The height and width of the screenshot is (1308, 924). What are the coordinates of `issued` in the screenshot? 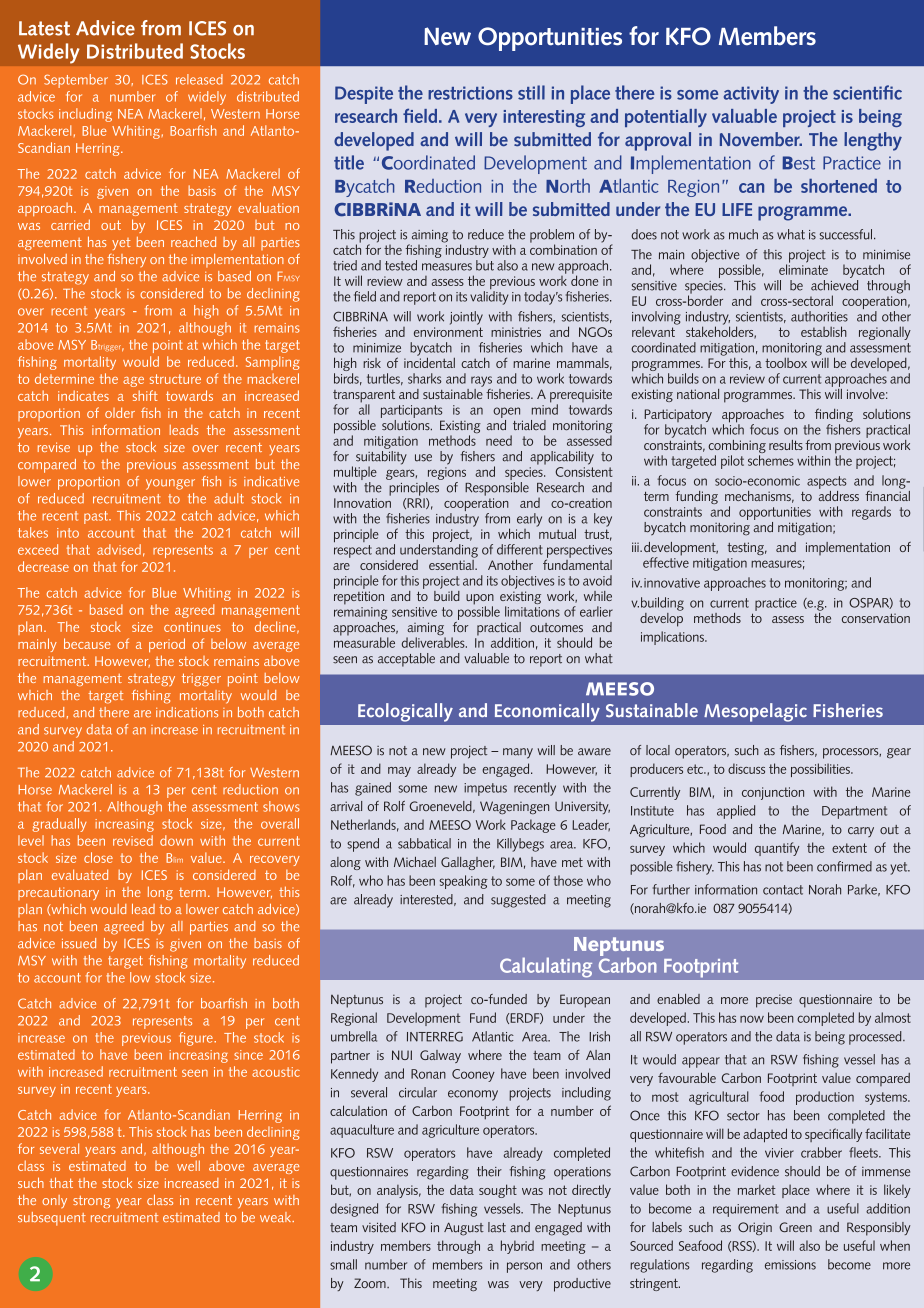 It's located at (79, 943).
